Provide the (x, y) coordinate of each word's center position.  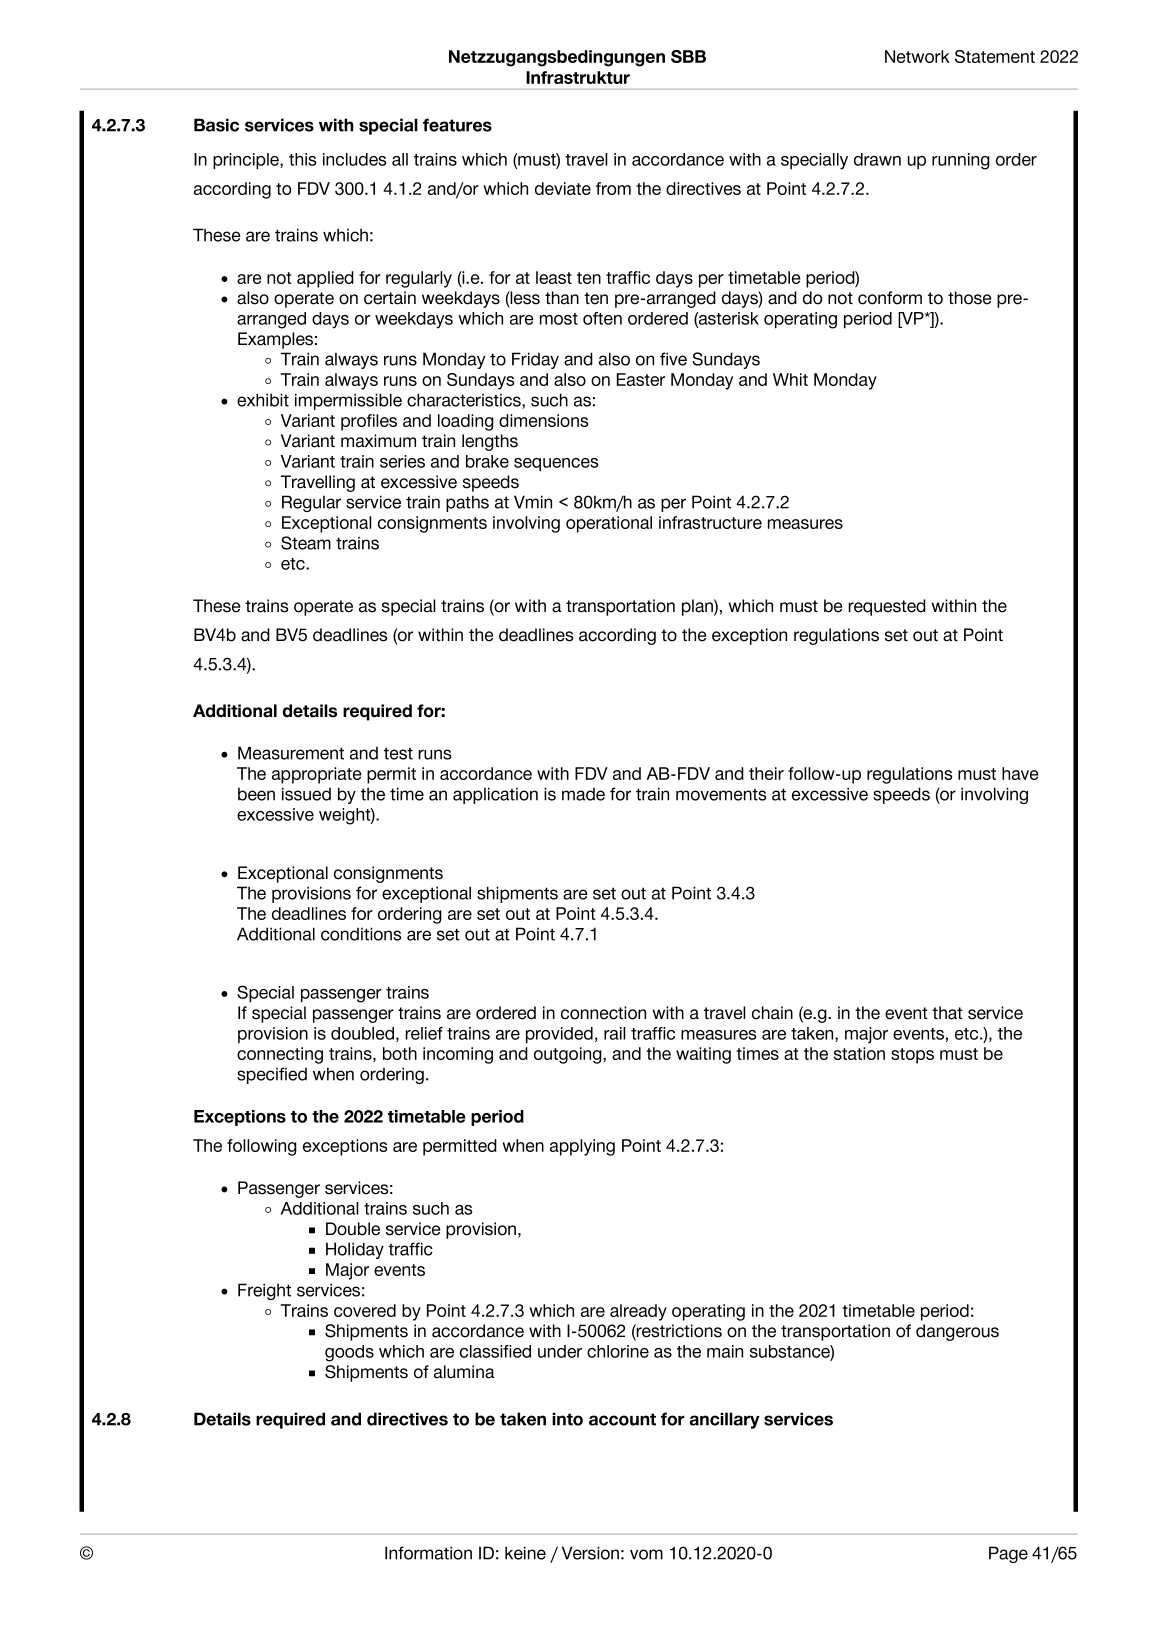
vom (646, 1554)
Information (428, 1553)
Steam (306, 543)
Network (917, 56)
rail (615, 1033)
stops (912, 1056)
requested (887, 607)
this (302, 159)
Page (1008, 1554)
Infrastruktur (578, 77)
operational (609, 524)
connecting (280, 1055)
